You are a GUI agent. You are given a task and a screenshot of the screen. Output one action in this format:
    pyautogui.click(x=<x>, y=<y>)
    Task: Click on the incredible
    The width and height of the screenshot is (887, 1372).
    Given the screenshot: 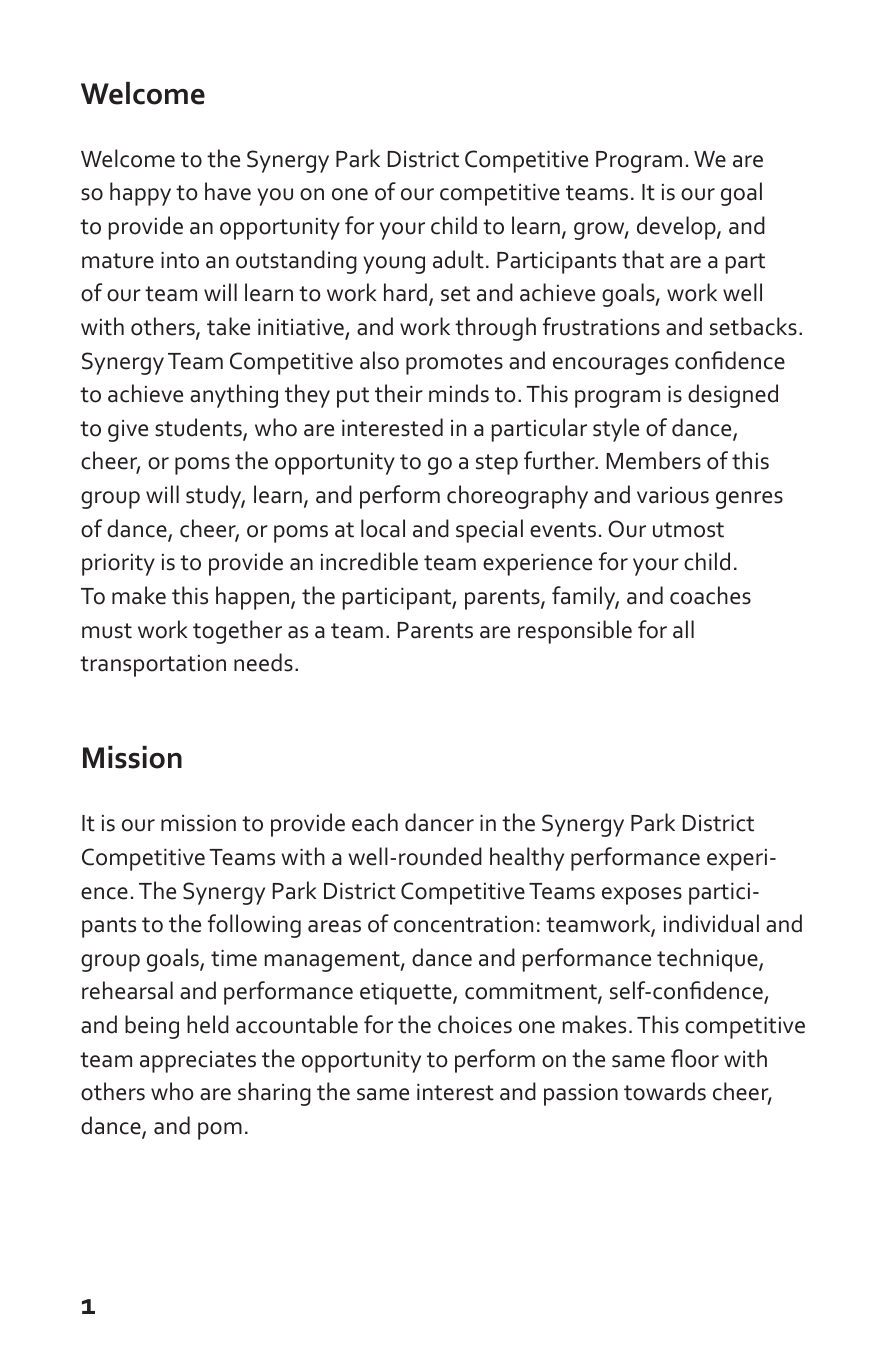 What is the action you would take?
    pyautogui.click(x=369, y=561)
